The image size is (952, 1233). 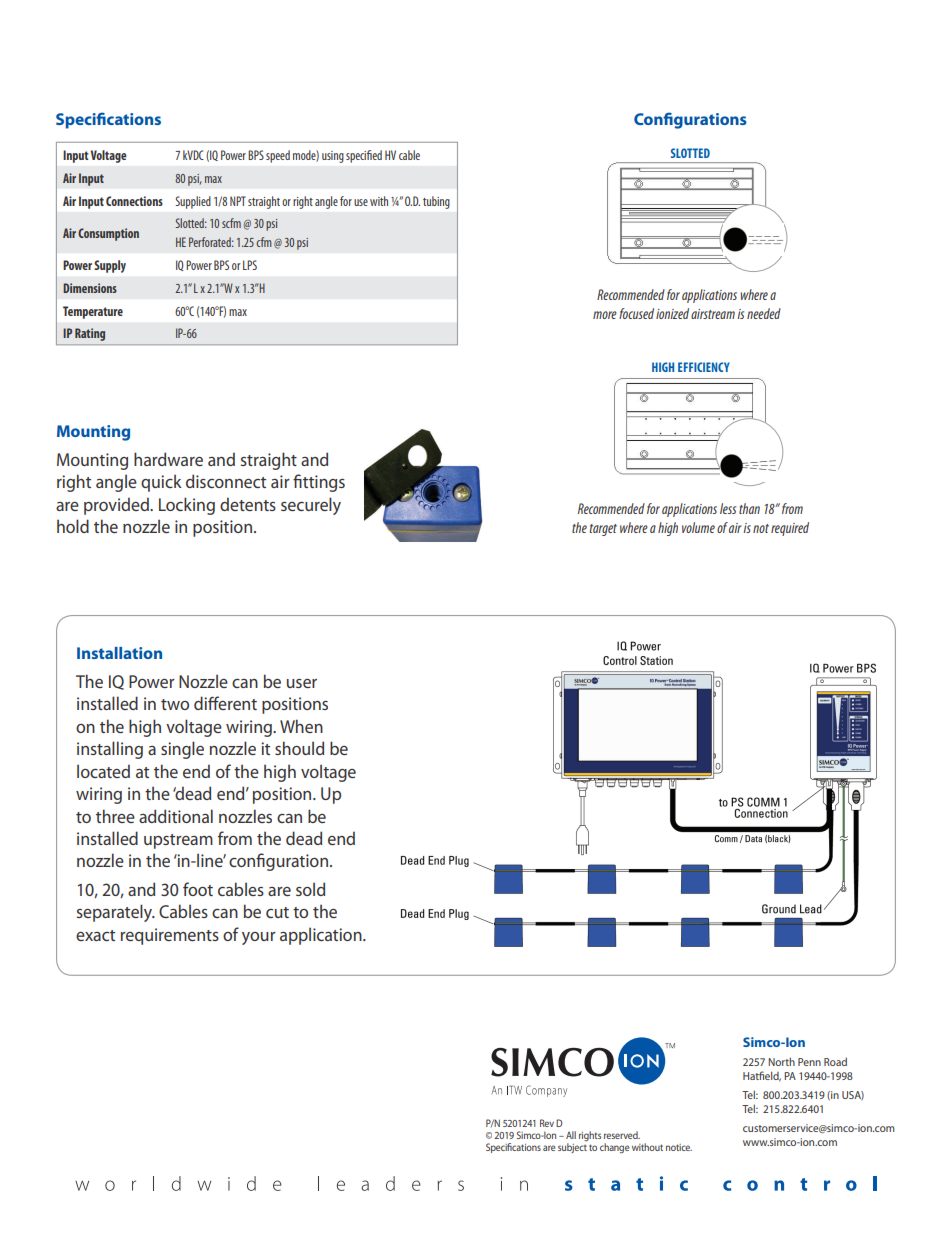 I want to click on user, so click(x=302, y=683).
